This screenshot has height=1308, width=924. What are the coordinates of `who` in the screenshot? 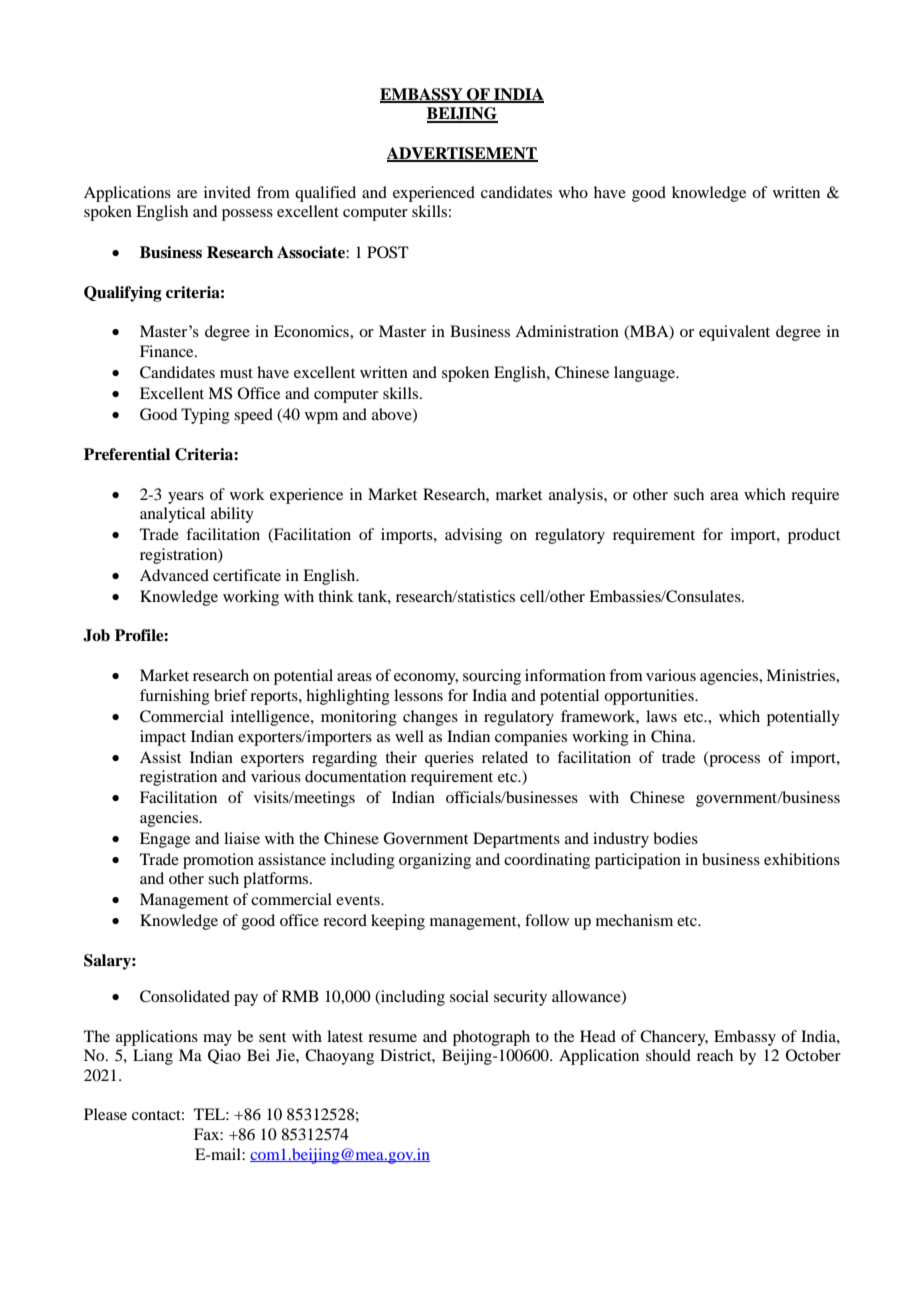 It's located at (573, 192).
